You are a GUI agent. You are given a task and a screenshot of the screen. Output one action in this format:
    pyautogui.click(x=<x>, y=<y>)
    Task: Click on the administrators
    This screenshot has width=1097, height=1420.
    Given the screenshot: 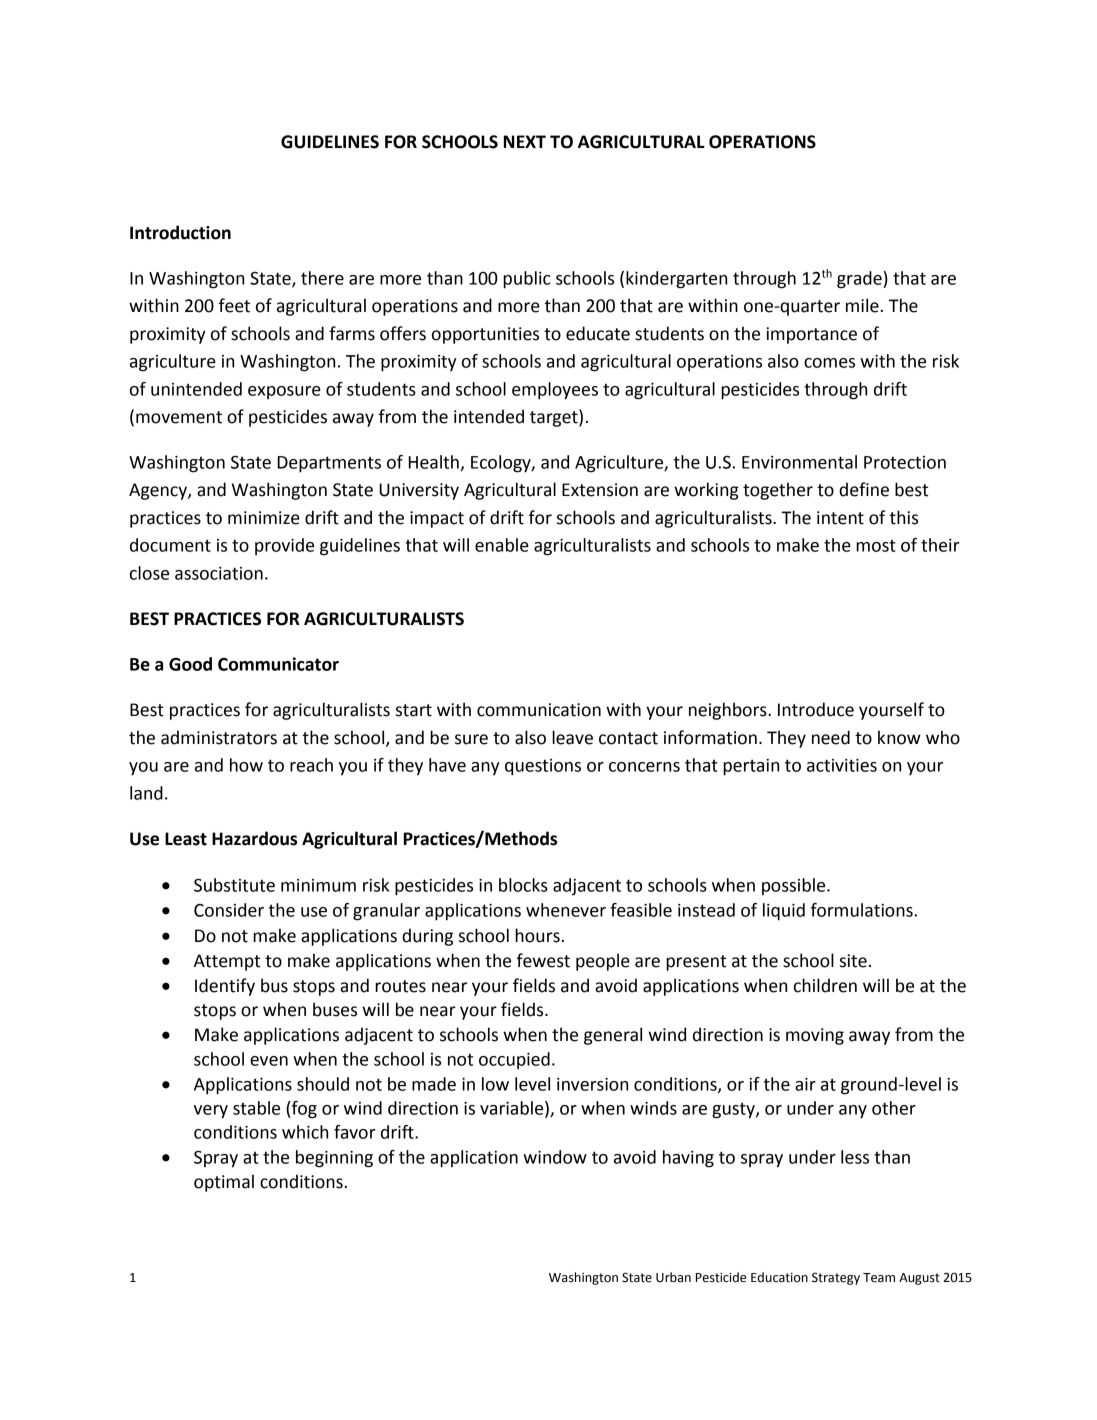 What is the action you would take?
    pyautogui.click(x=219, y=737)
